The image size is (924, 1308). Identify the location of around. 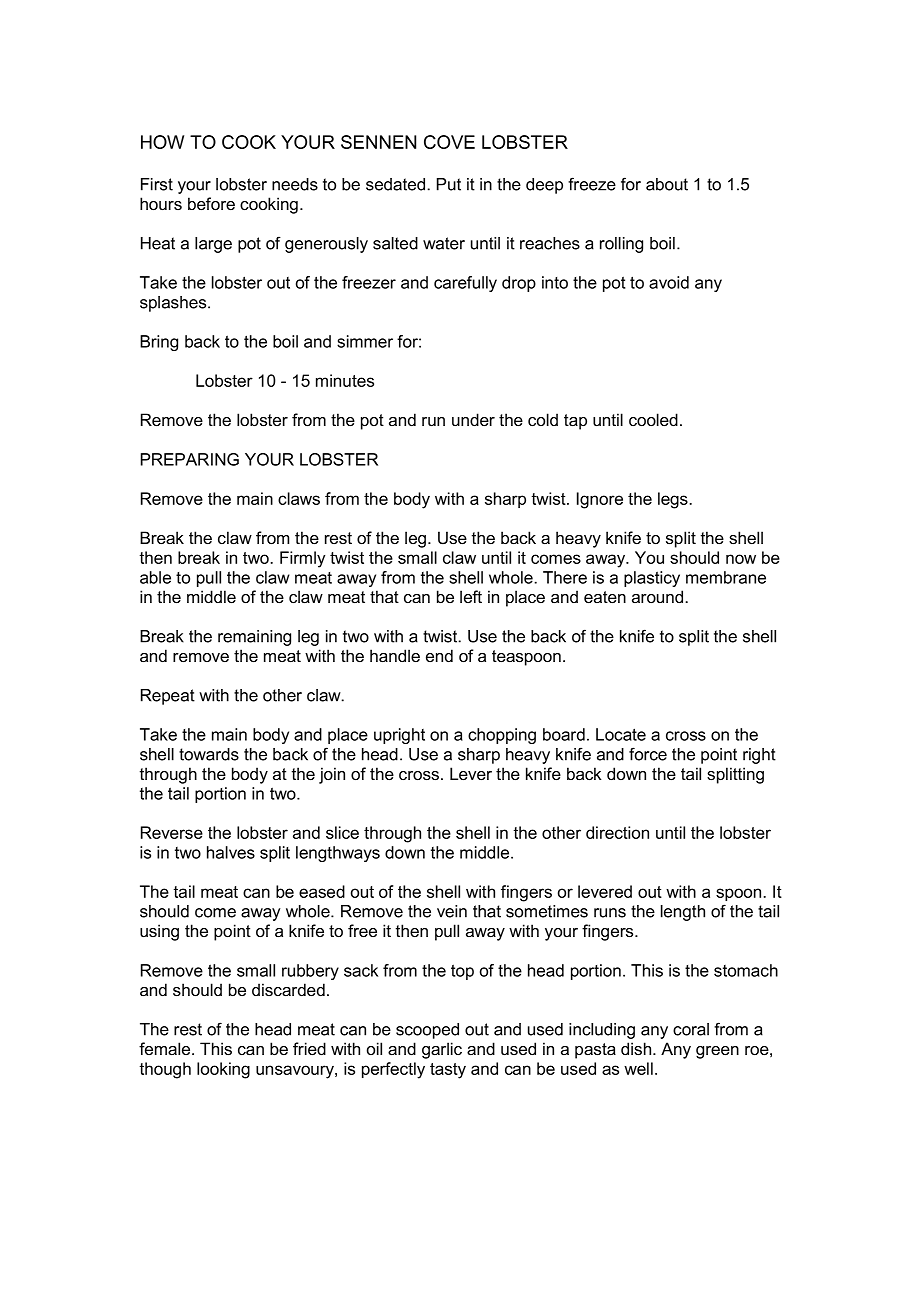
(659, 596).
